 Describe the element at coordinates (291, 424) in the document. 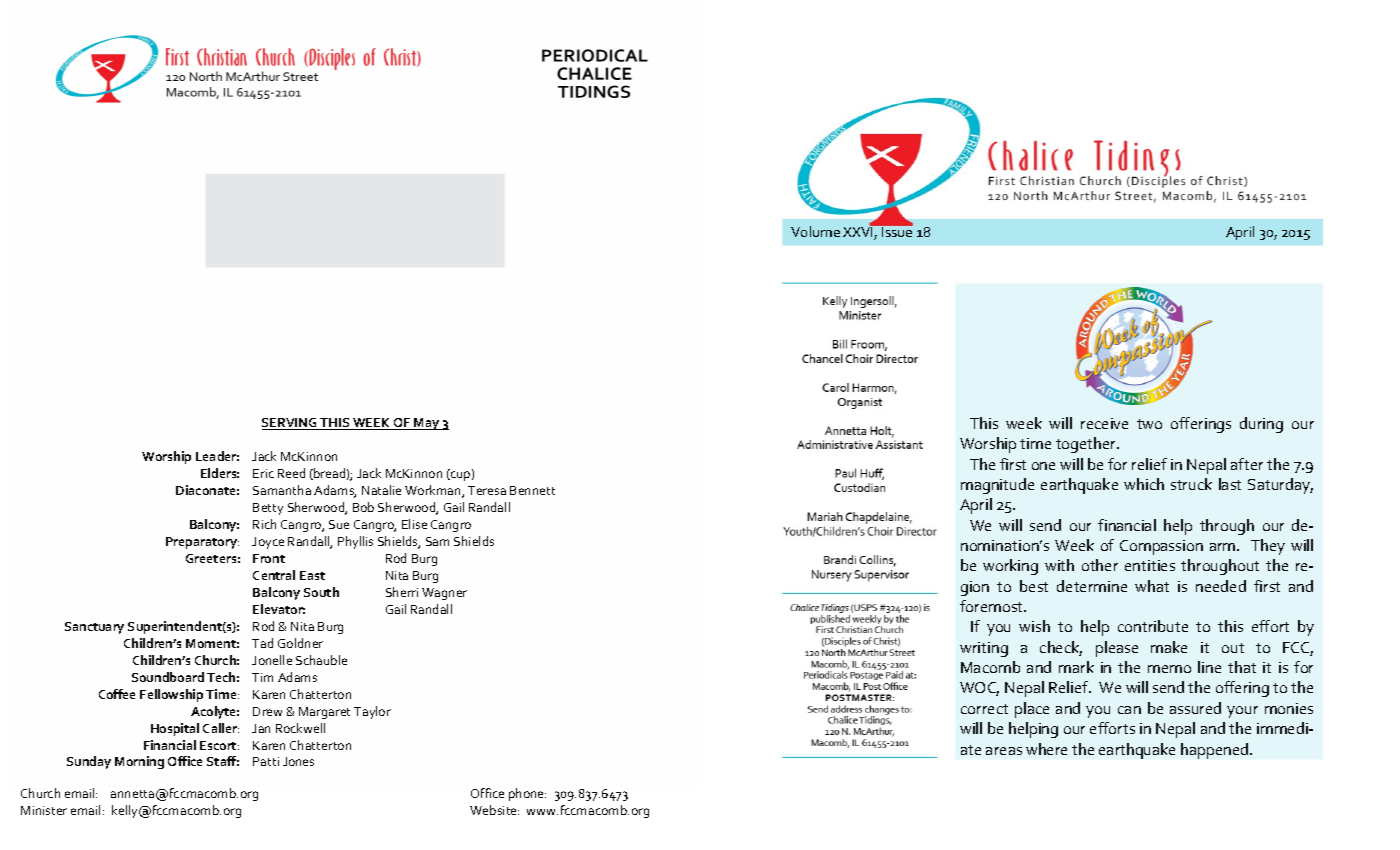

I see `SERVING` at that location.
